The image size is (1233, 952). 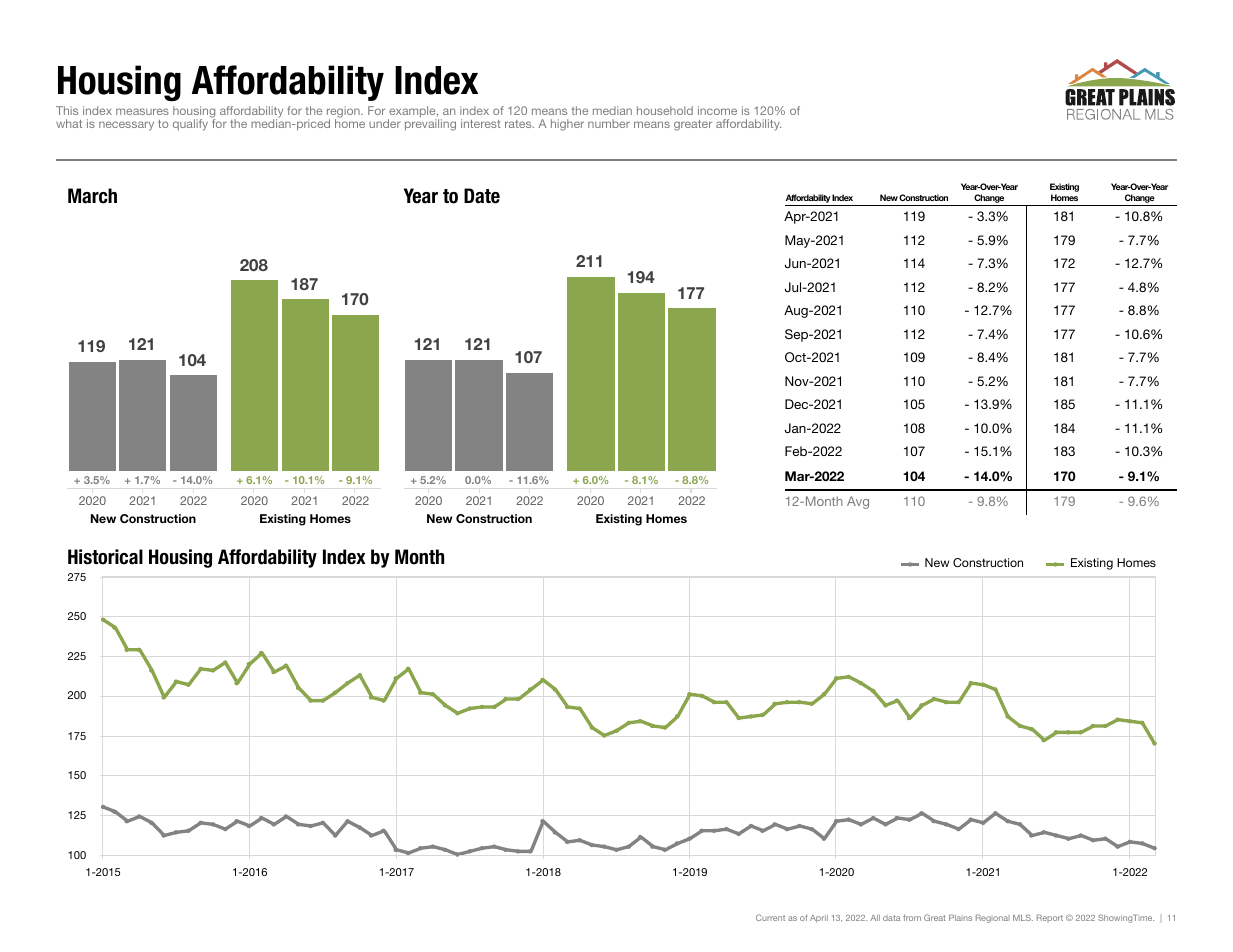 What do you see at coordinates (858, 502) in the page?
I see `Avg` at bounding box center [858, 502].
